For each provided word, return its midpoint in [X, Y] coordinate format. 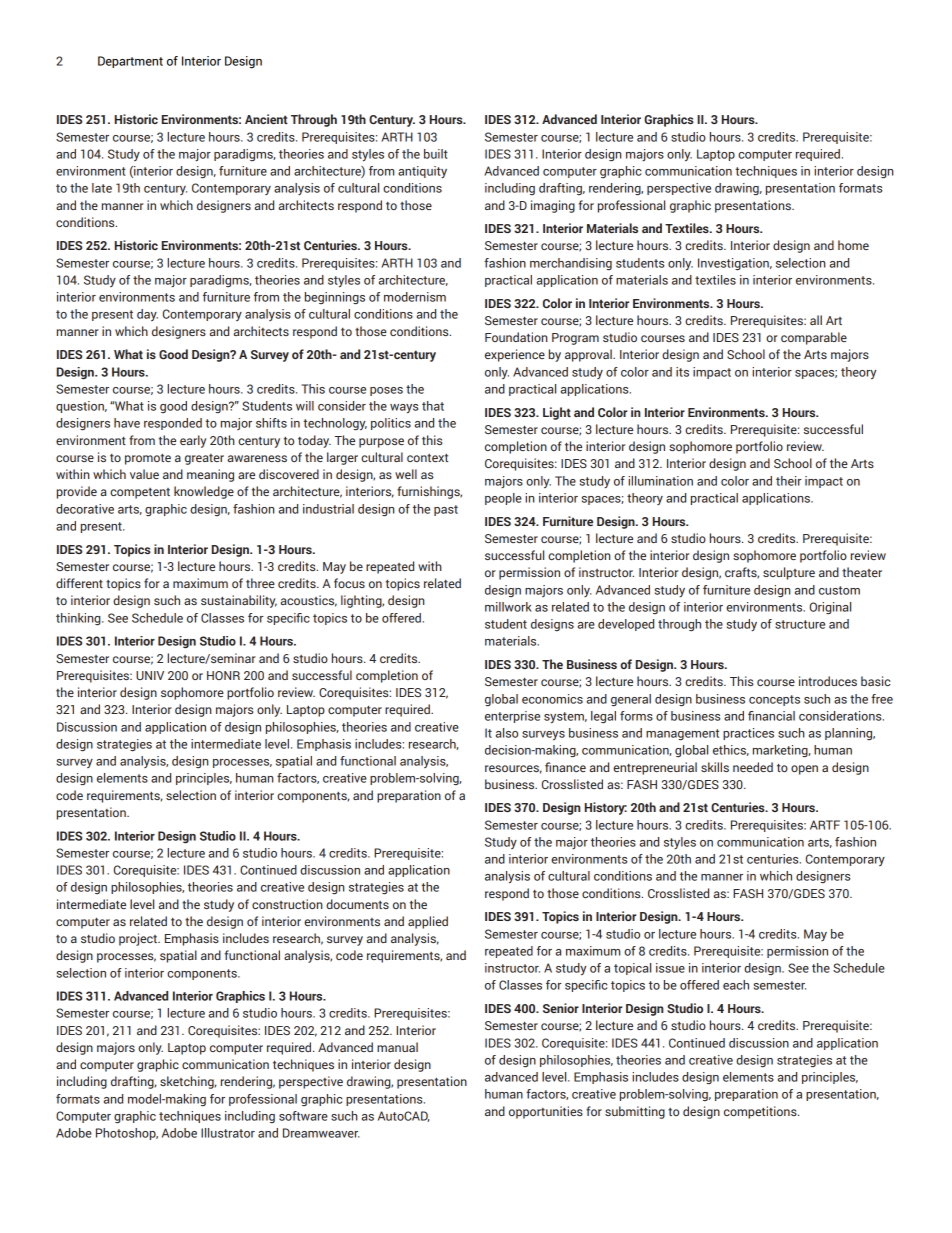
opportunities [546, 1112]
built [436, 154]
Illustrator [228, 1133]
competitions [761, 1112]
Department [130, 62]
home [853, 245]
